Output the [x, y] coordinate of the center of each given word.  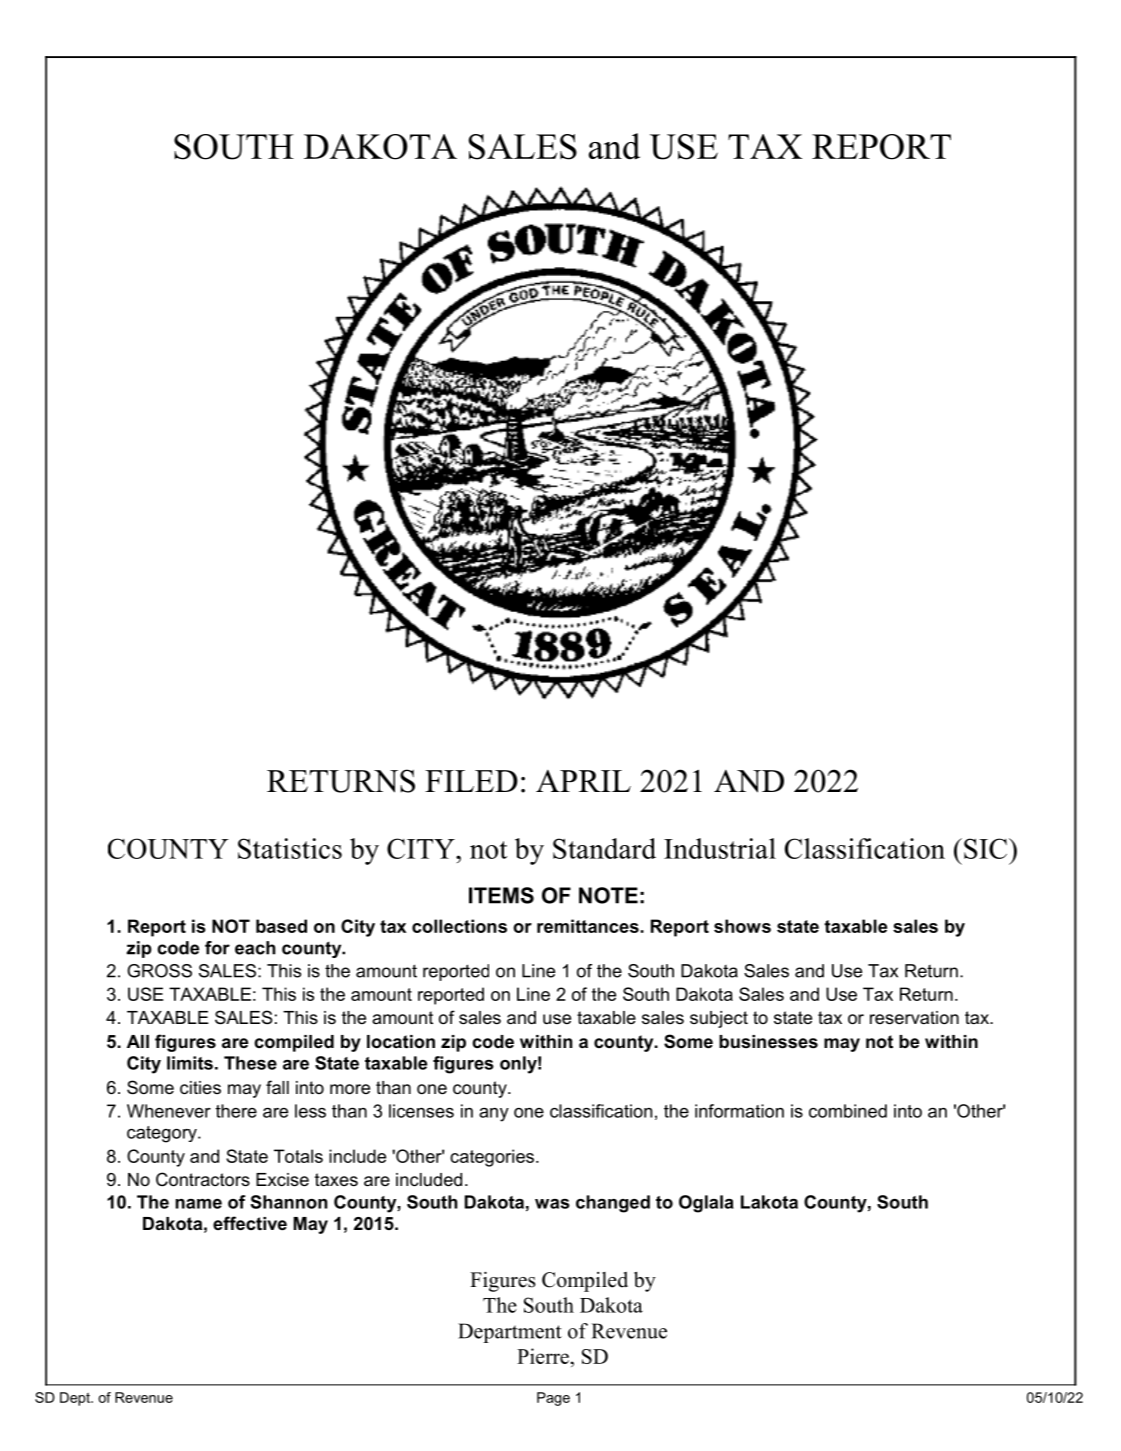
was [552, 1204]
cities [200, 1087]
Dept [76, 1399]
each [255, 948]
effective [250, 1223]
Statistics [290, 848]
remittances [588, 926]
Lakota [769, 1202]
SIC [987, 848]
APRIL [583, 781]
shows [742, 926]
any [494, 1115]
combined [848, 1111]
